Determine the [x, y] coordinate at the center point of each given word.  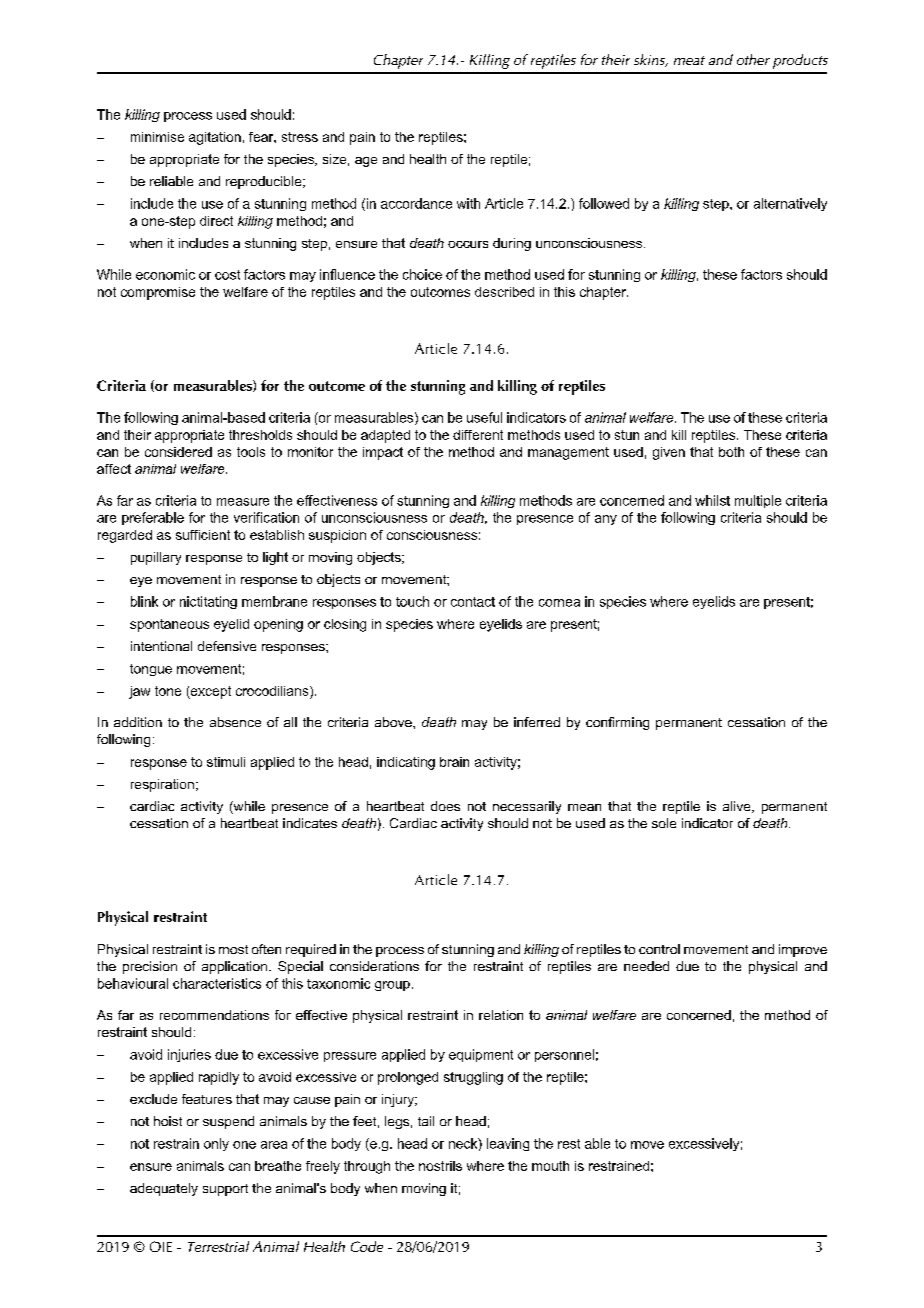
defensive [227, 646]
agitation [215, 138]
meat [689, 60]
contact [473, 602]
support [225, 1190]
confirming [617, 723]
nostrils [440, 1166]
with [468, 203]
